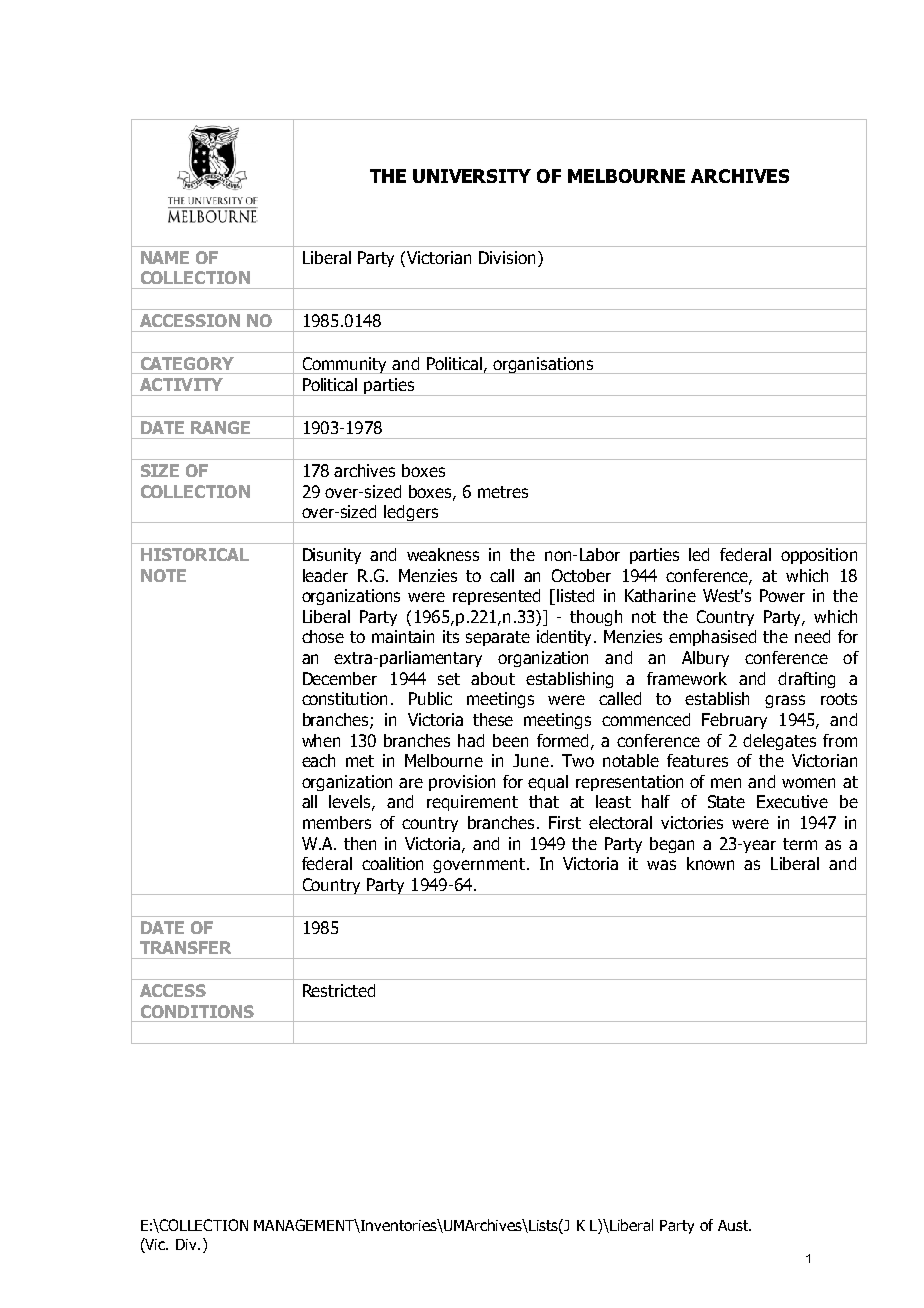 The height and width of the document is (1308, 924). I want to click on NAME, so click(165, 257).
